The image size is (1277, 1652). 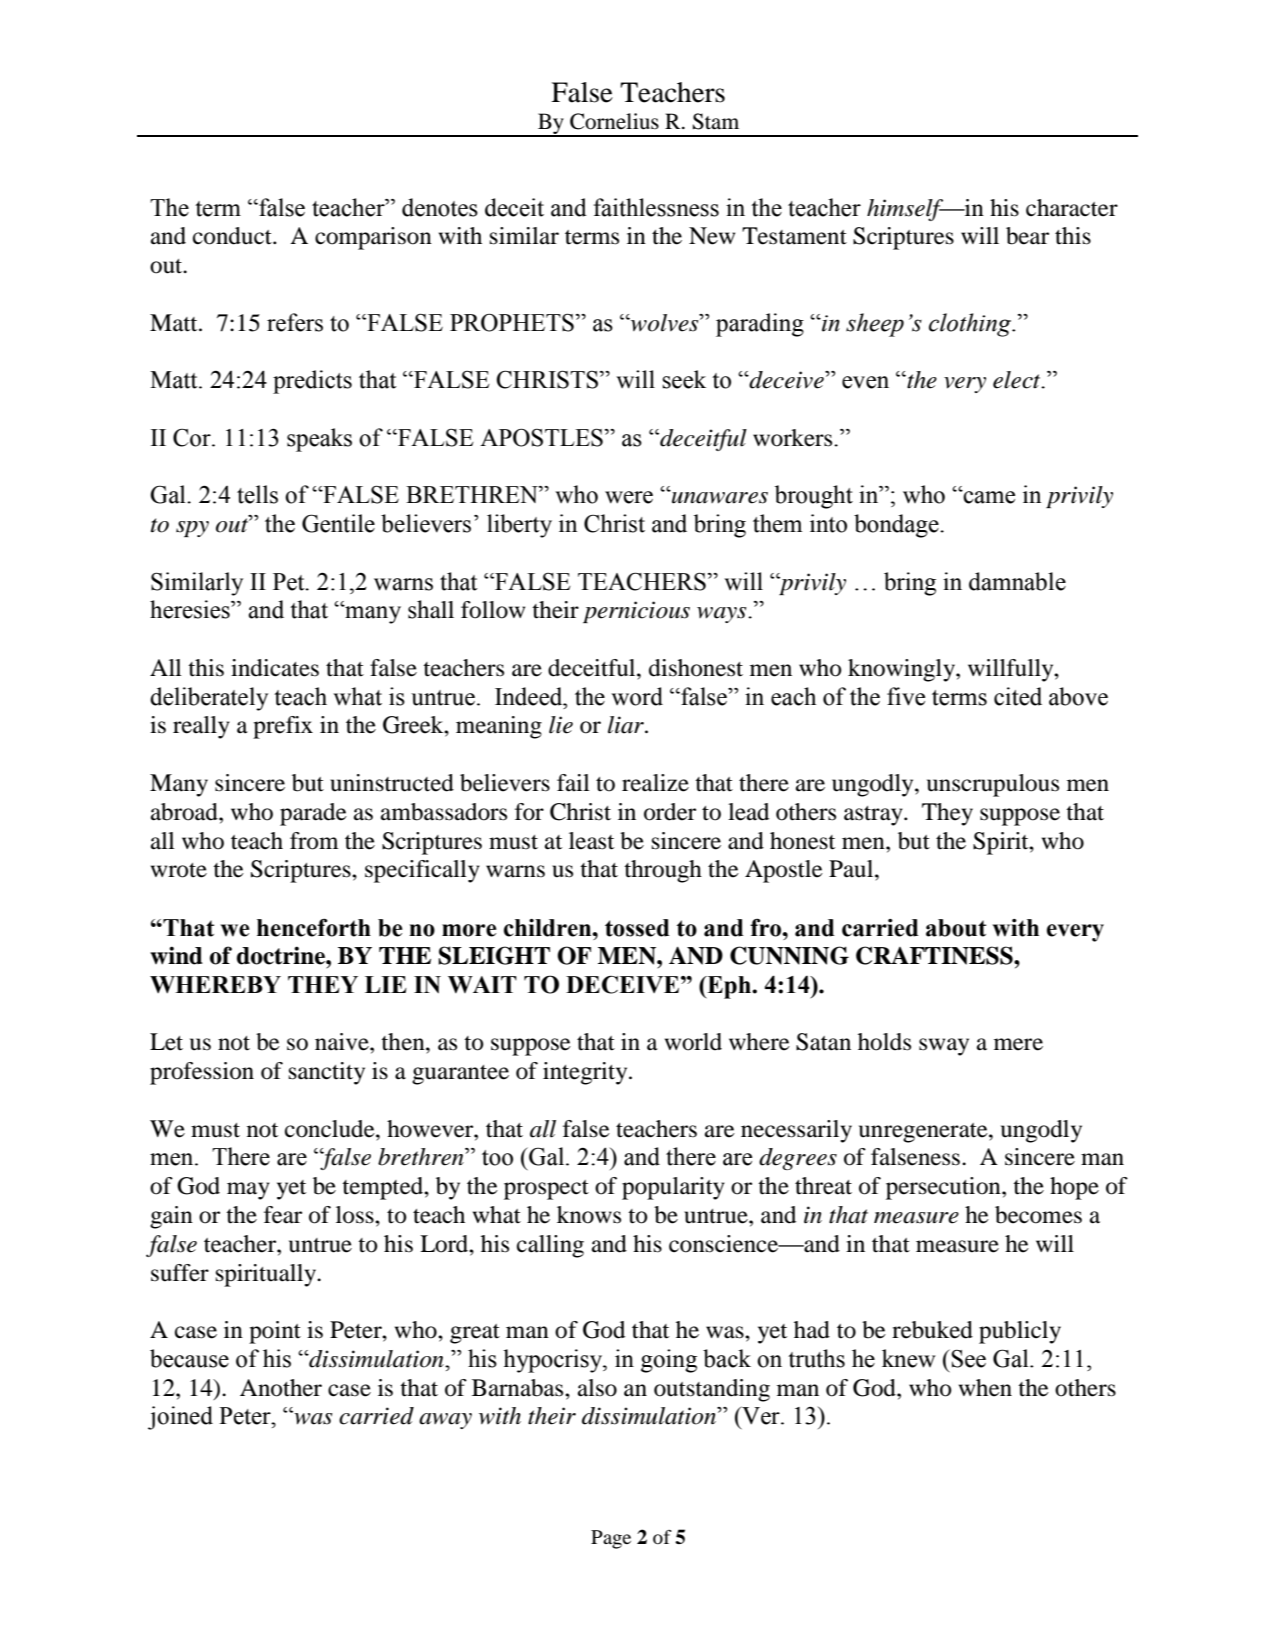 I want to click on bear, so click(x=1027, y=236).
